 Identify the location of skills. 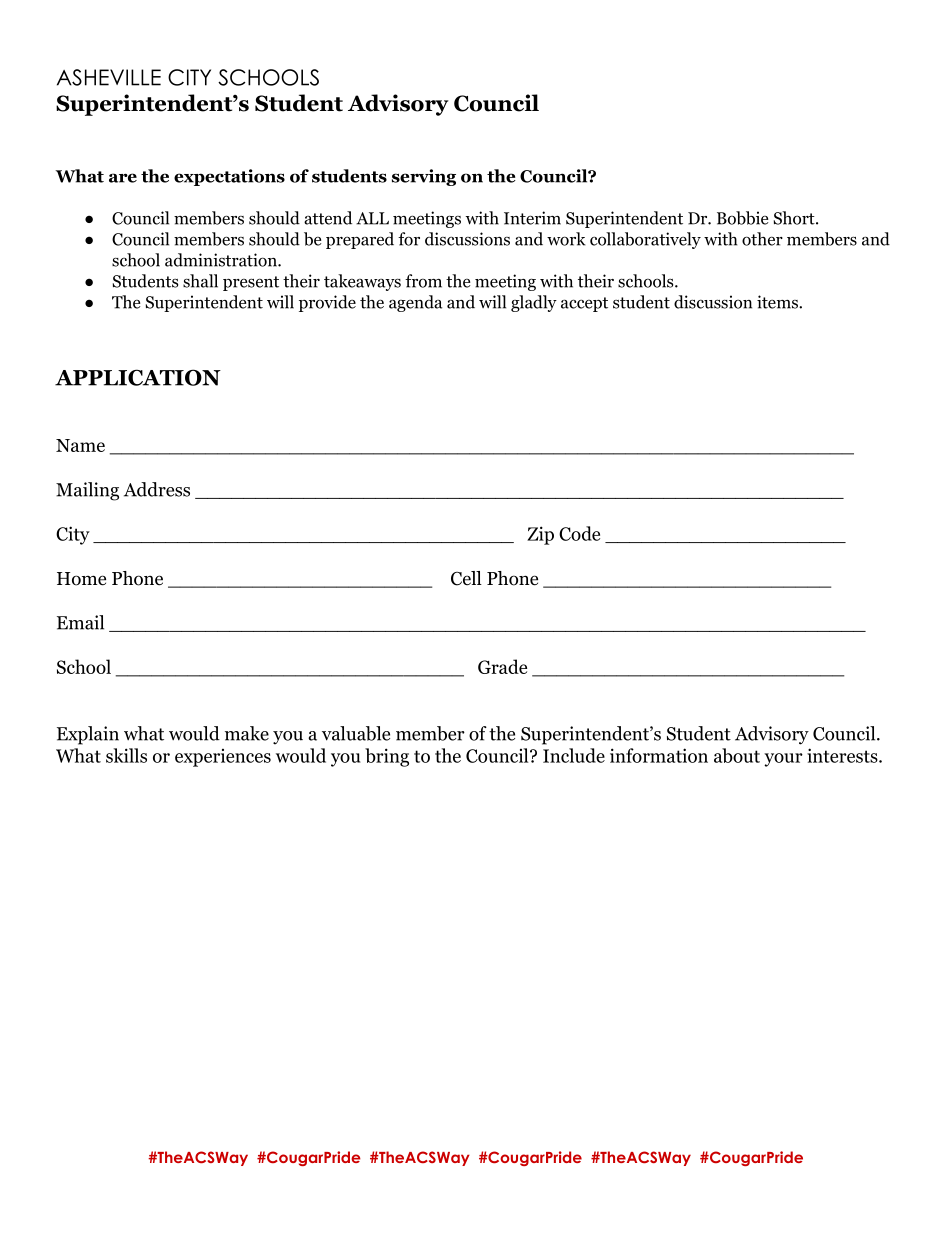
(126, 755).
